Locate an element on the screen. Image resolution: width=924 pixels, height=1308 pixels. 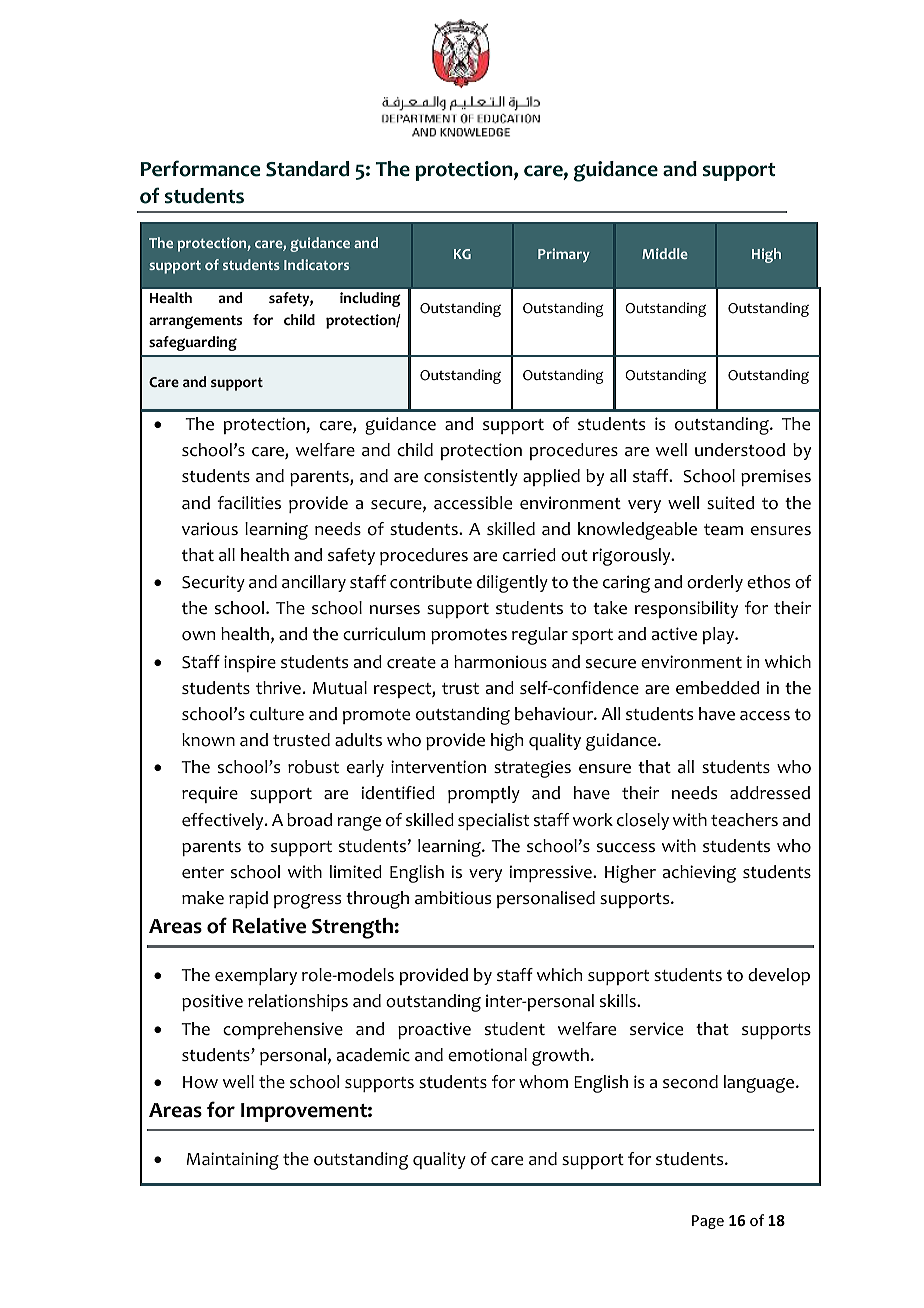
facilities is located at coordinates (249, 503).
